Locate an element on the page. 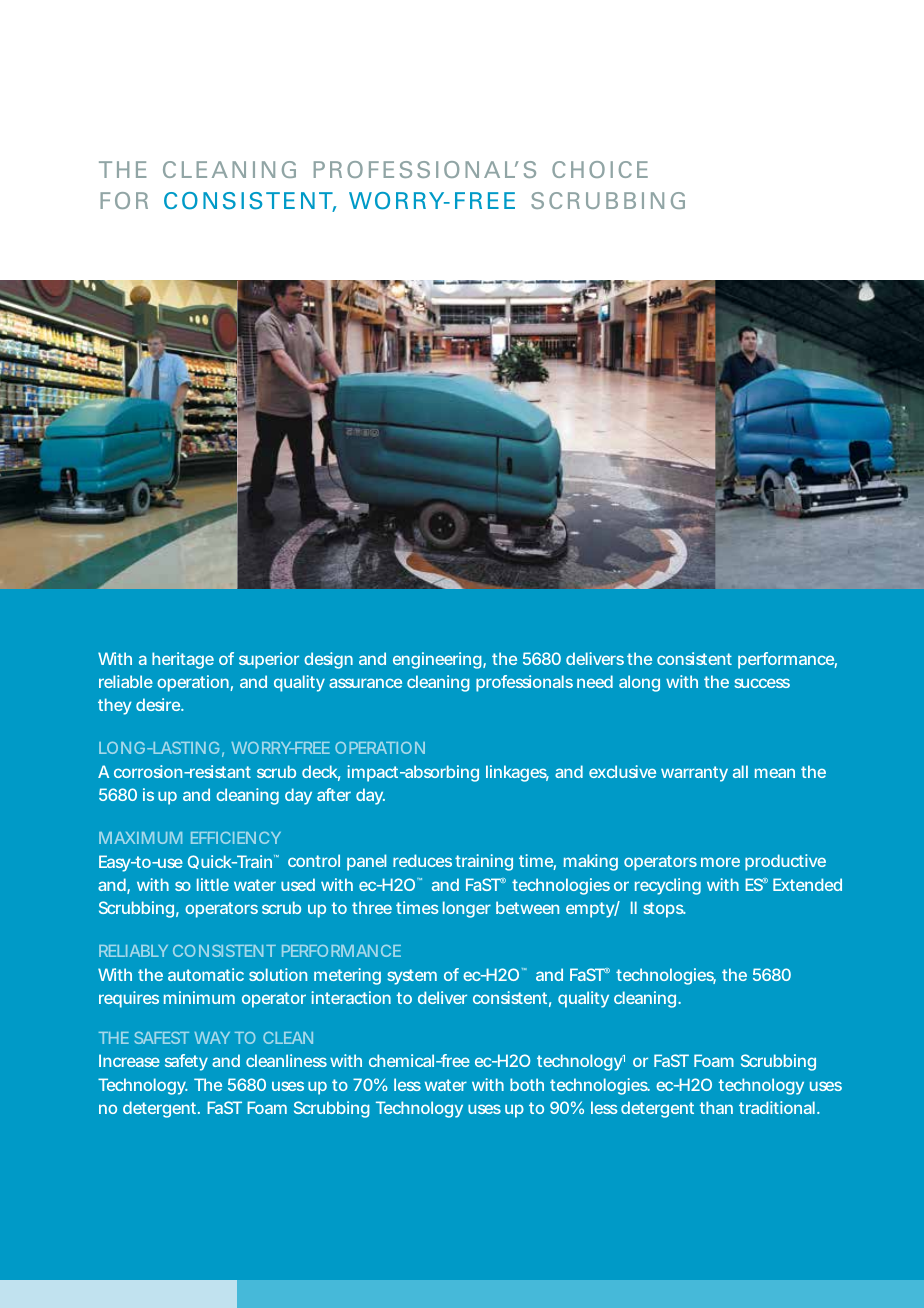  EFFICIENCY is located at coordinates (236, 838).
